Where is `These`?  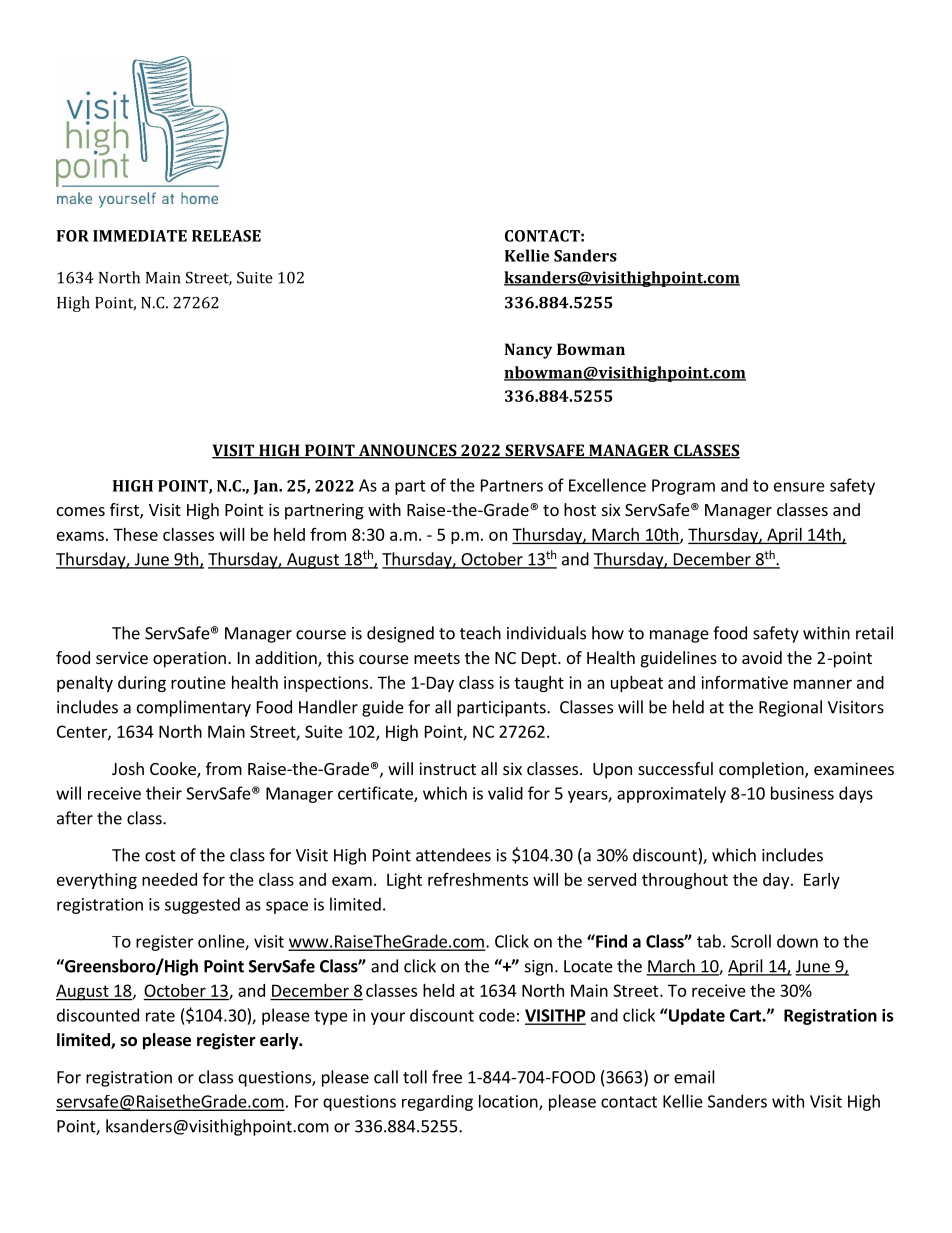 These is located at coordinates (135, 534).
